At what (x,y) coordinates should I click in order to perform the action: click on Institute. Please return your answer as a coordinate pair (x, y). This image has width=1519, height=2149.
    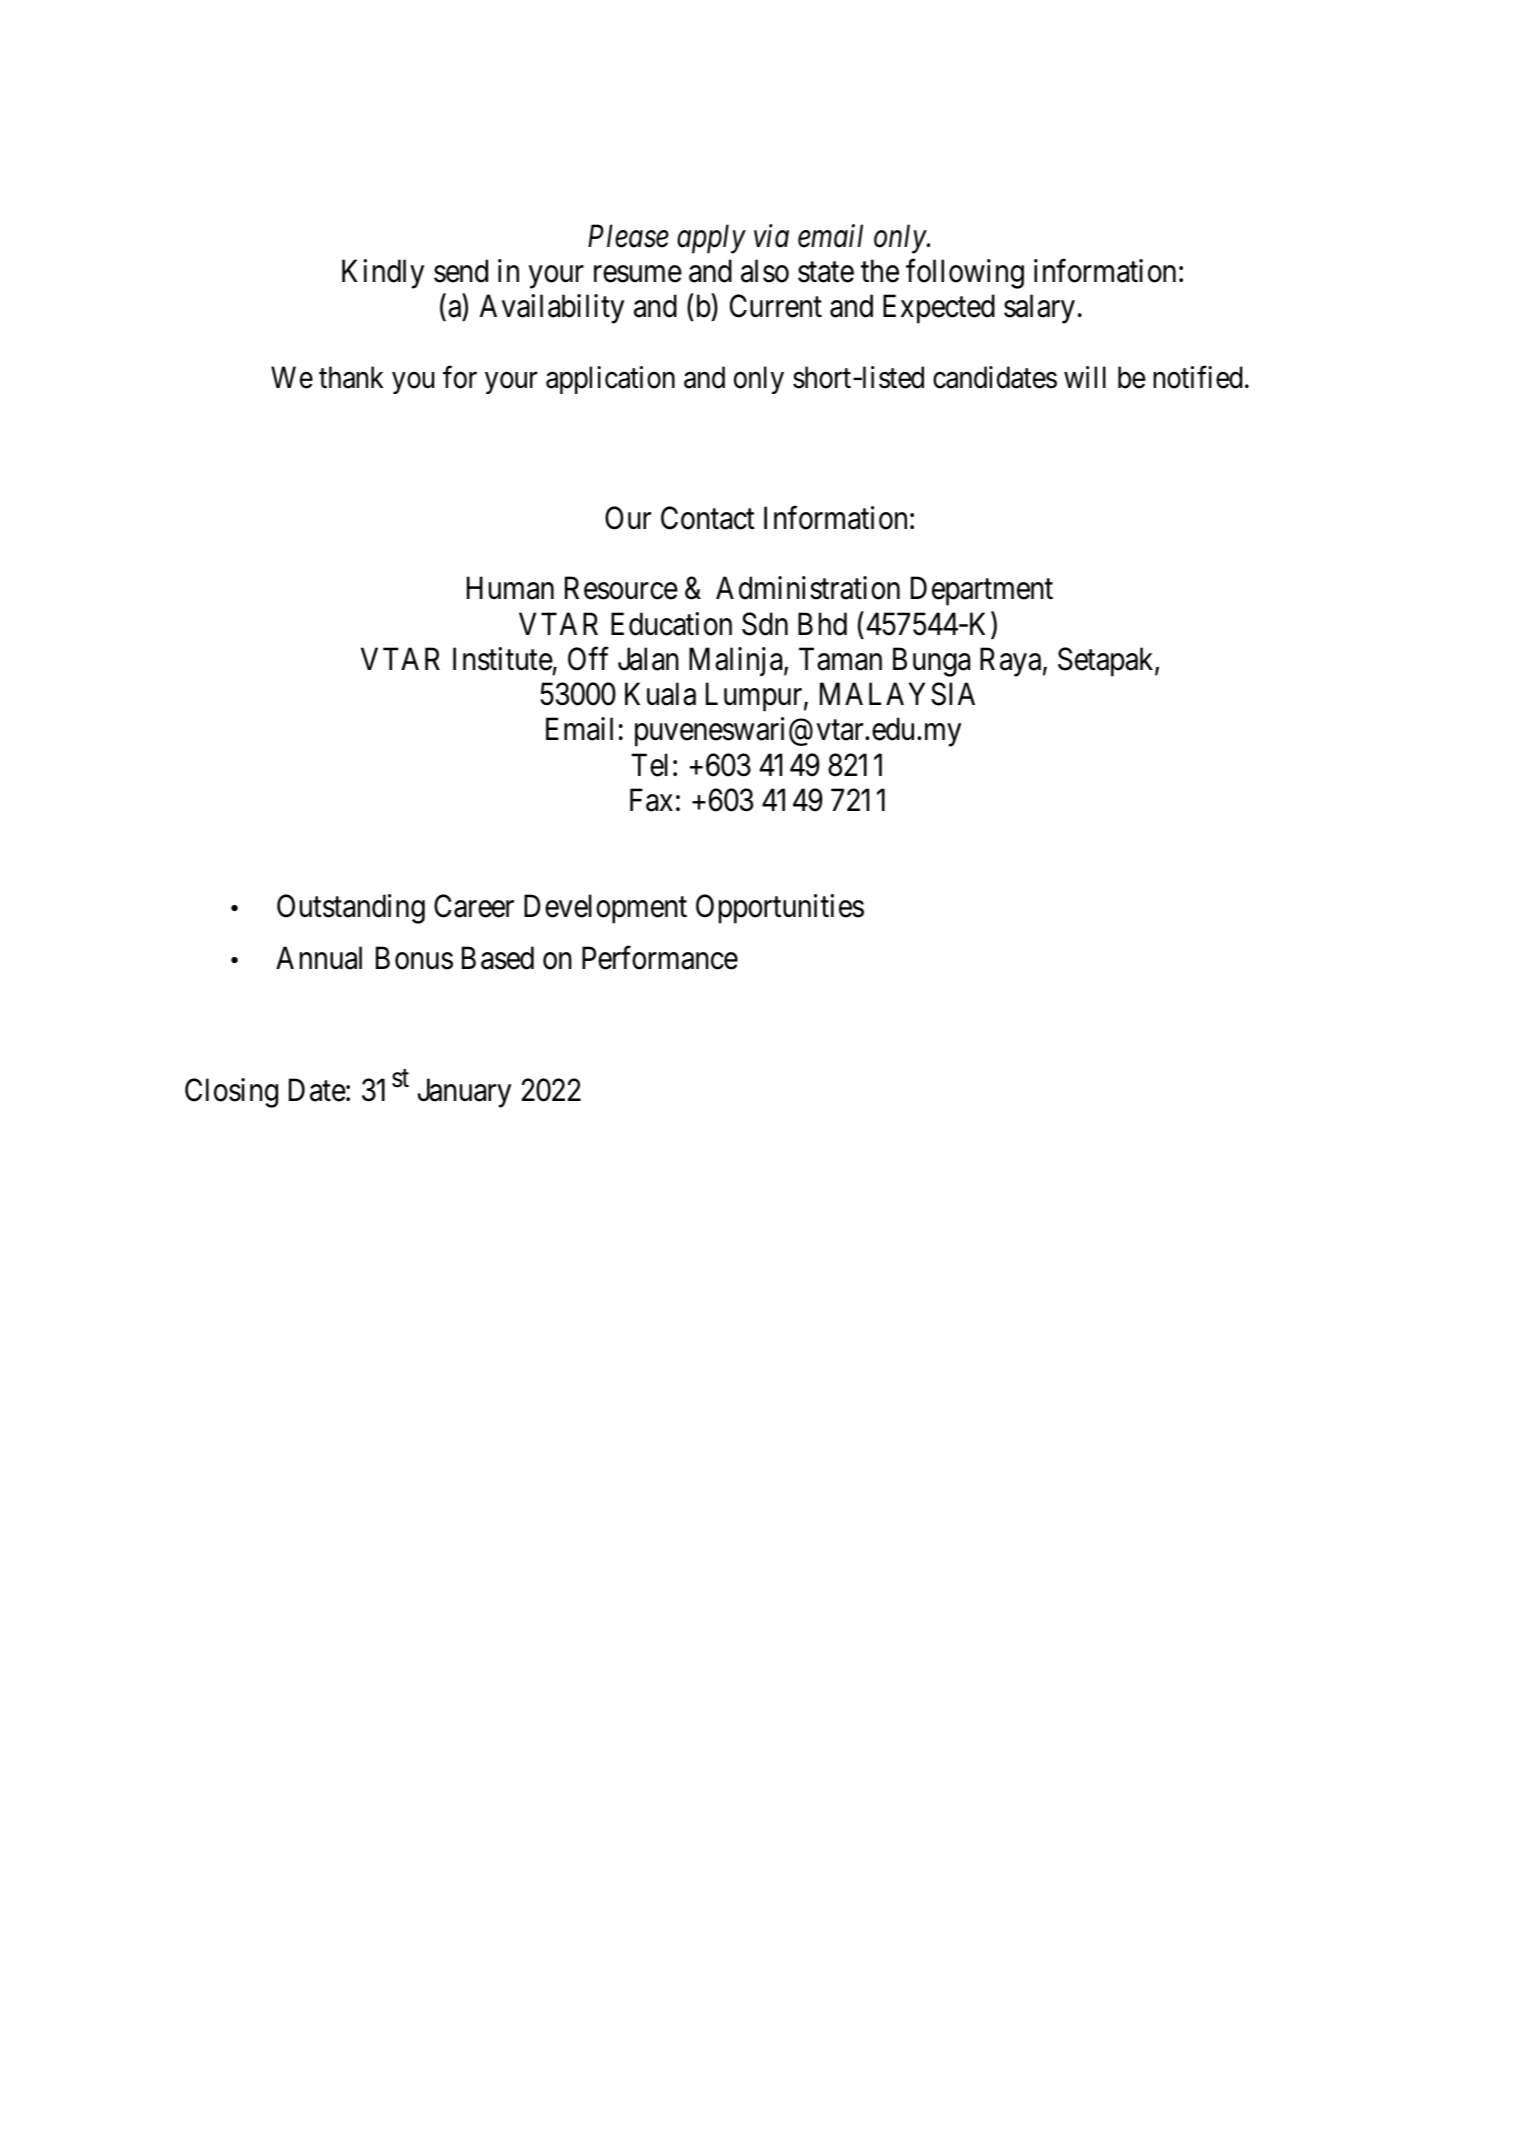
    Looking at the image, I should click on (503, 659).
